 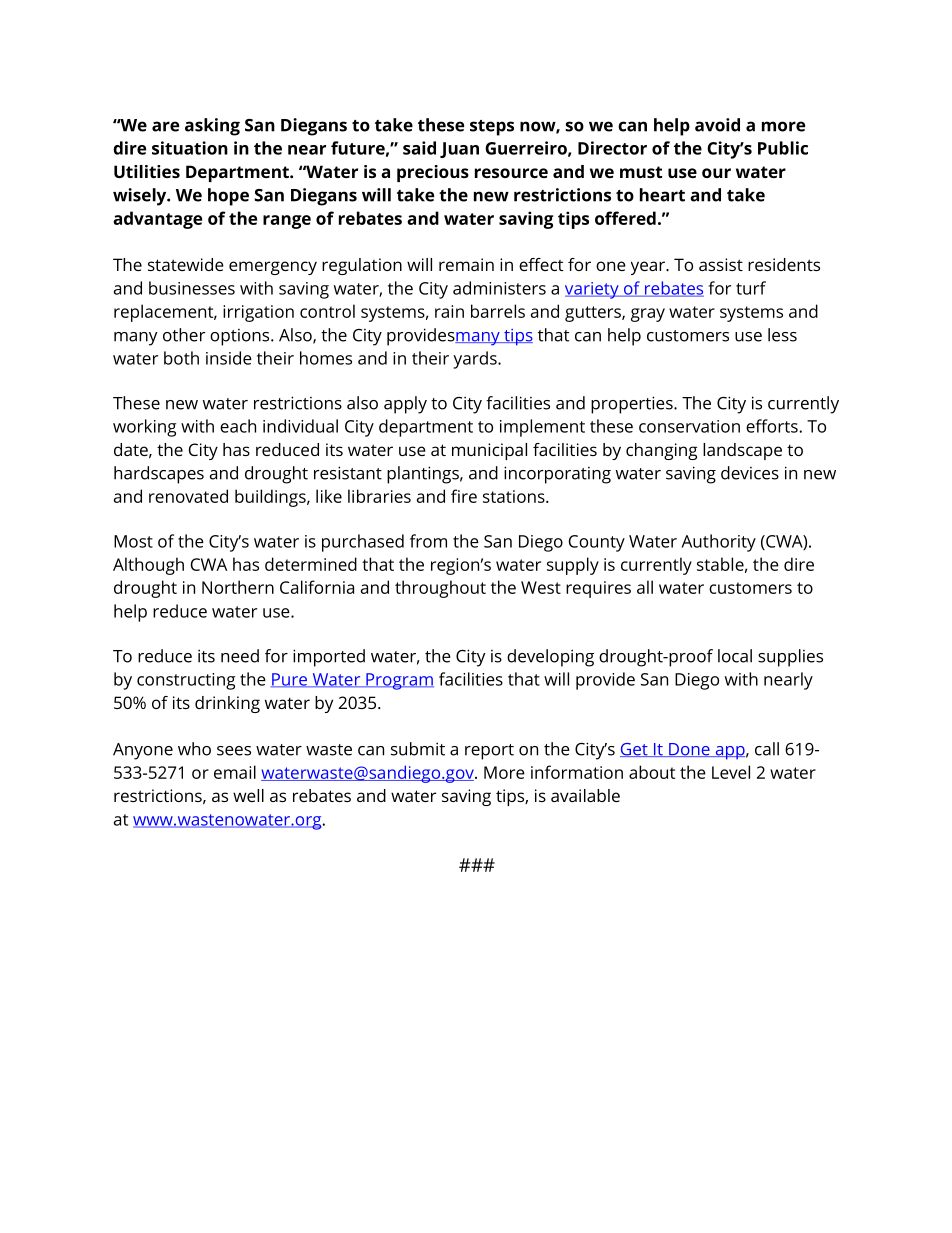 I want to click on local, so click(x=735, y=656).
